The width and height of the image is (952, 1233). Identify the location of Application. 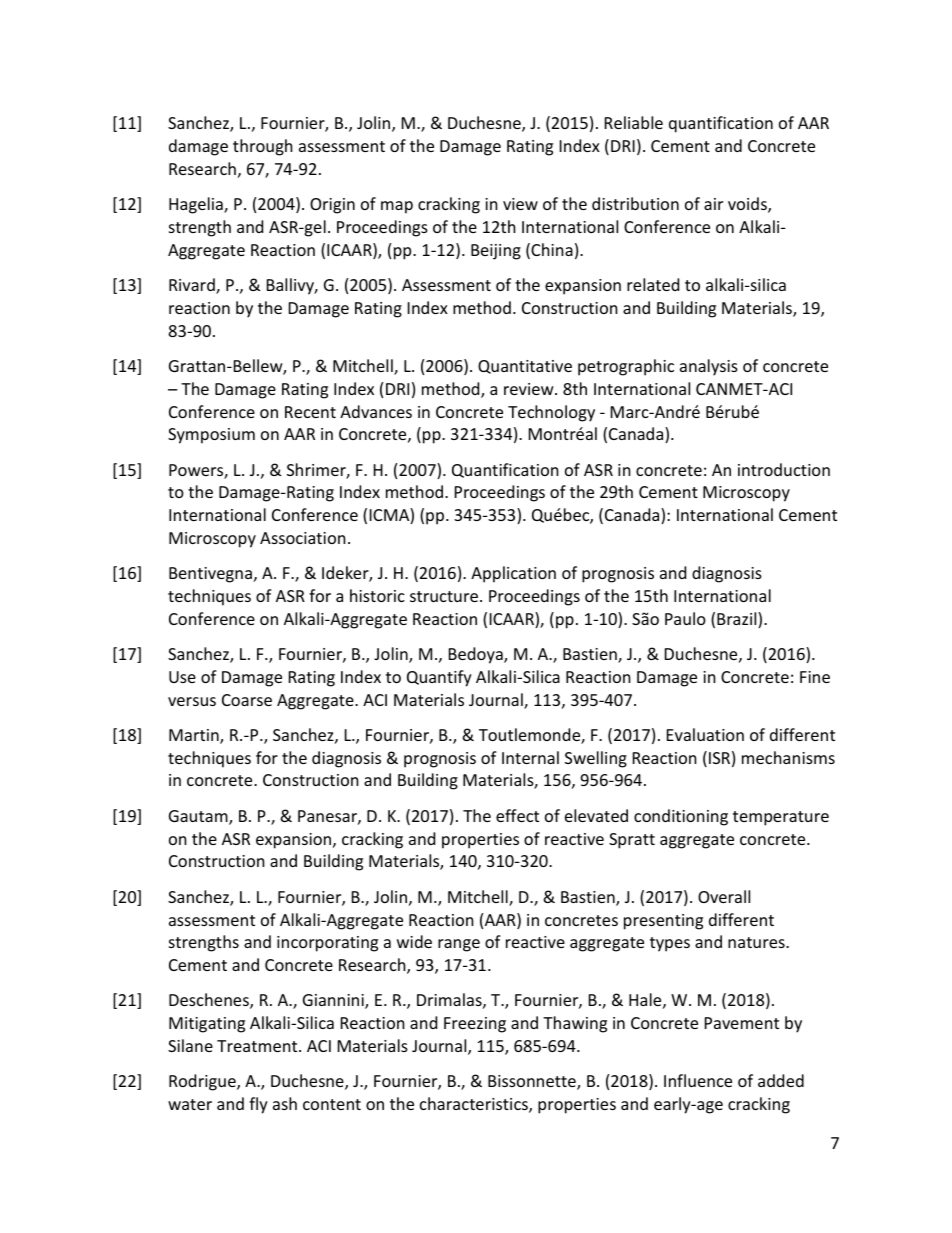
(513, 574).
